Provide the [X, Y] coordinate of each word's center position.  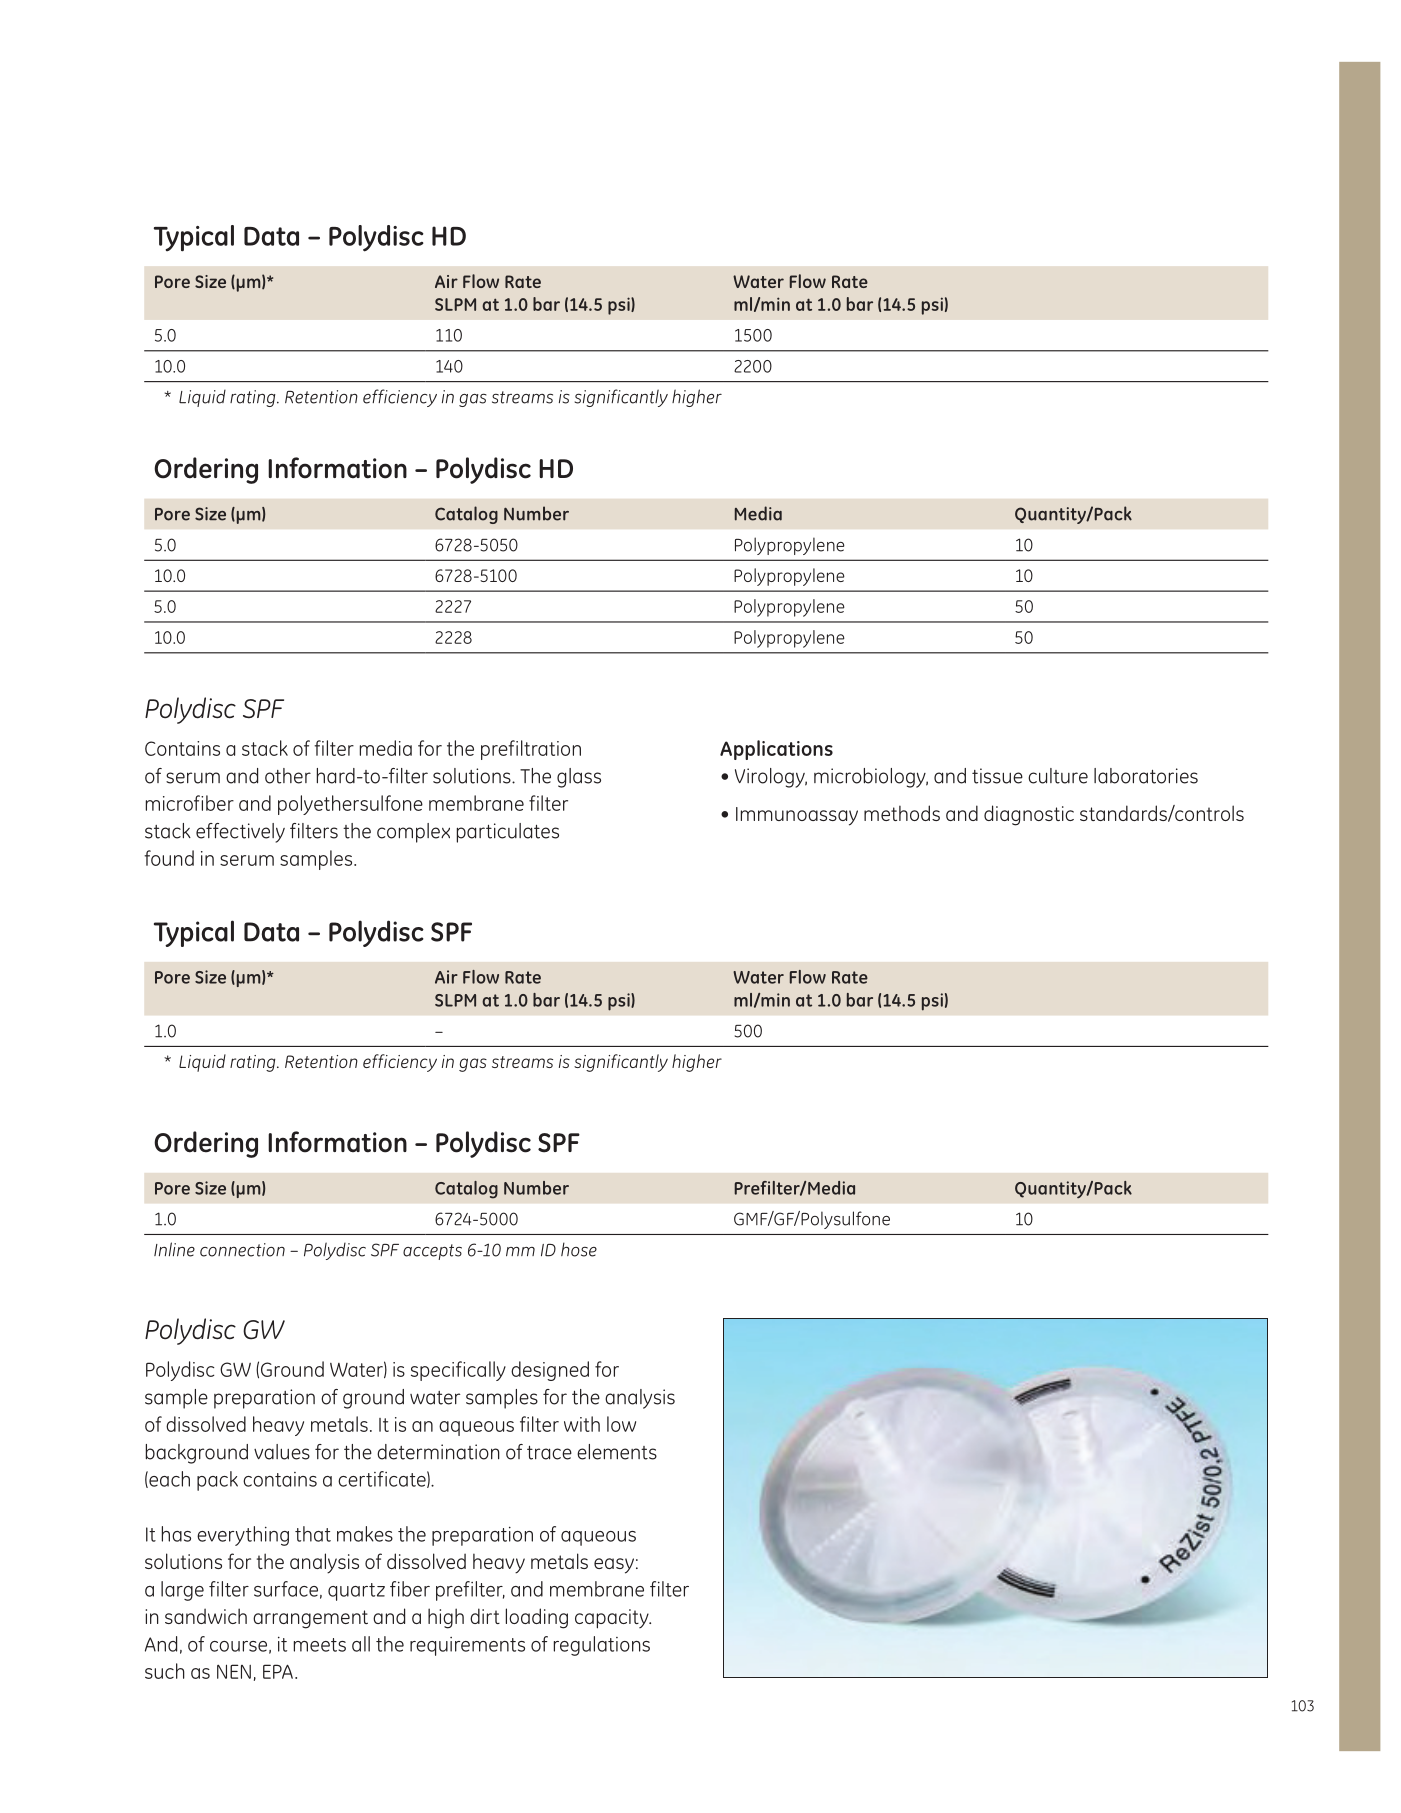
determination [438, 1452]
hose [579, 1249]
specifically [458, 1371]
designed [550, 1371]
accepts [432, 1252]
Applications [776, 750]
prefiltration [531, 750]
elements [617, 1452]
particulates [508, 833]
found [169, 858]
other [288, 776]
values [282, 1452]
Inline [174, 1249]
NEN [234, 1671]
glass [579, 778]
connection [242, 1250]
